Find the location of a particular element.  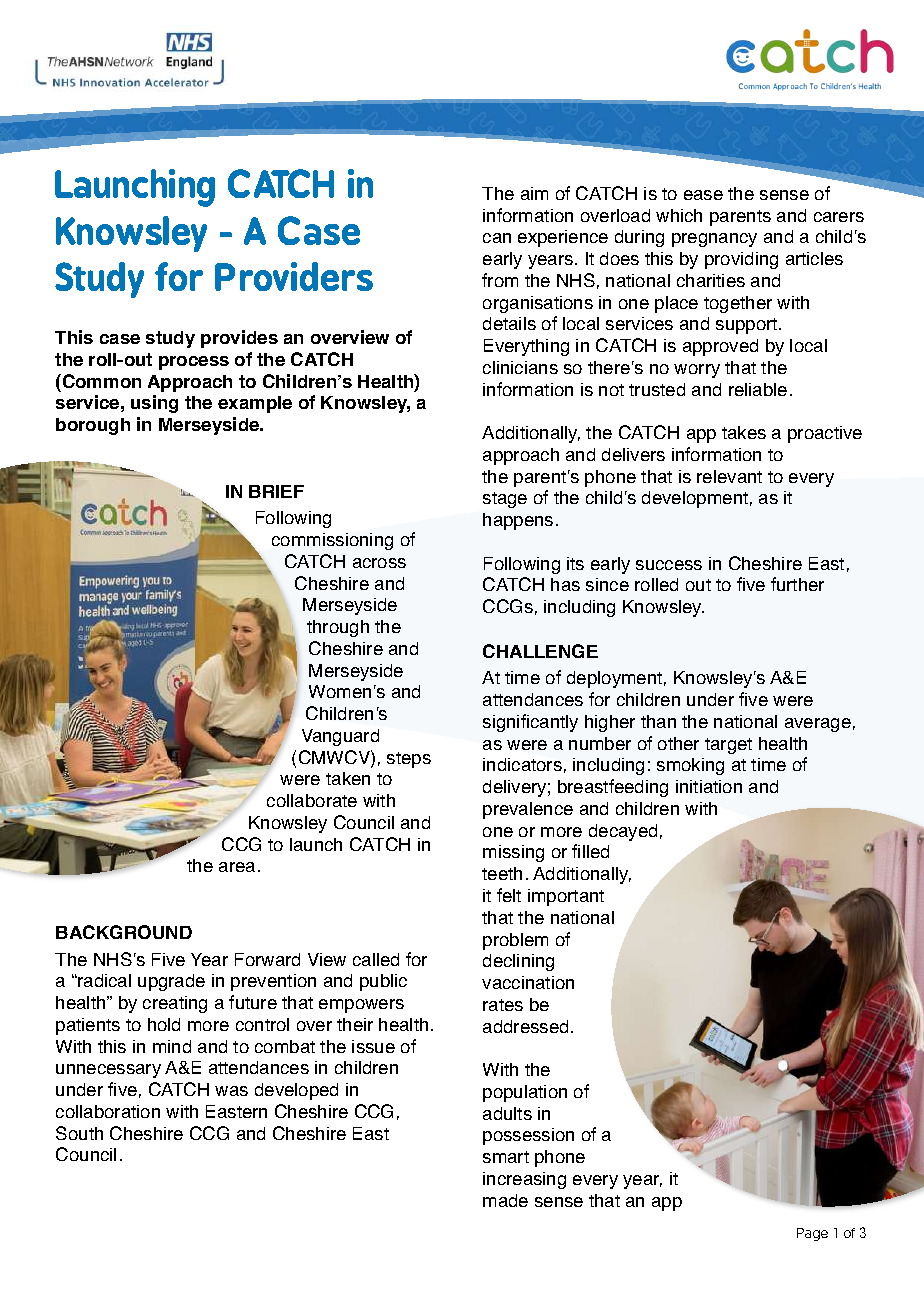

aim is located at coordinates (534, 193).
